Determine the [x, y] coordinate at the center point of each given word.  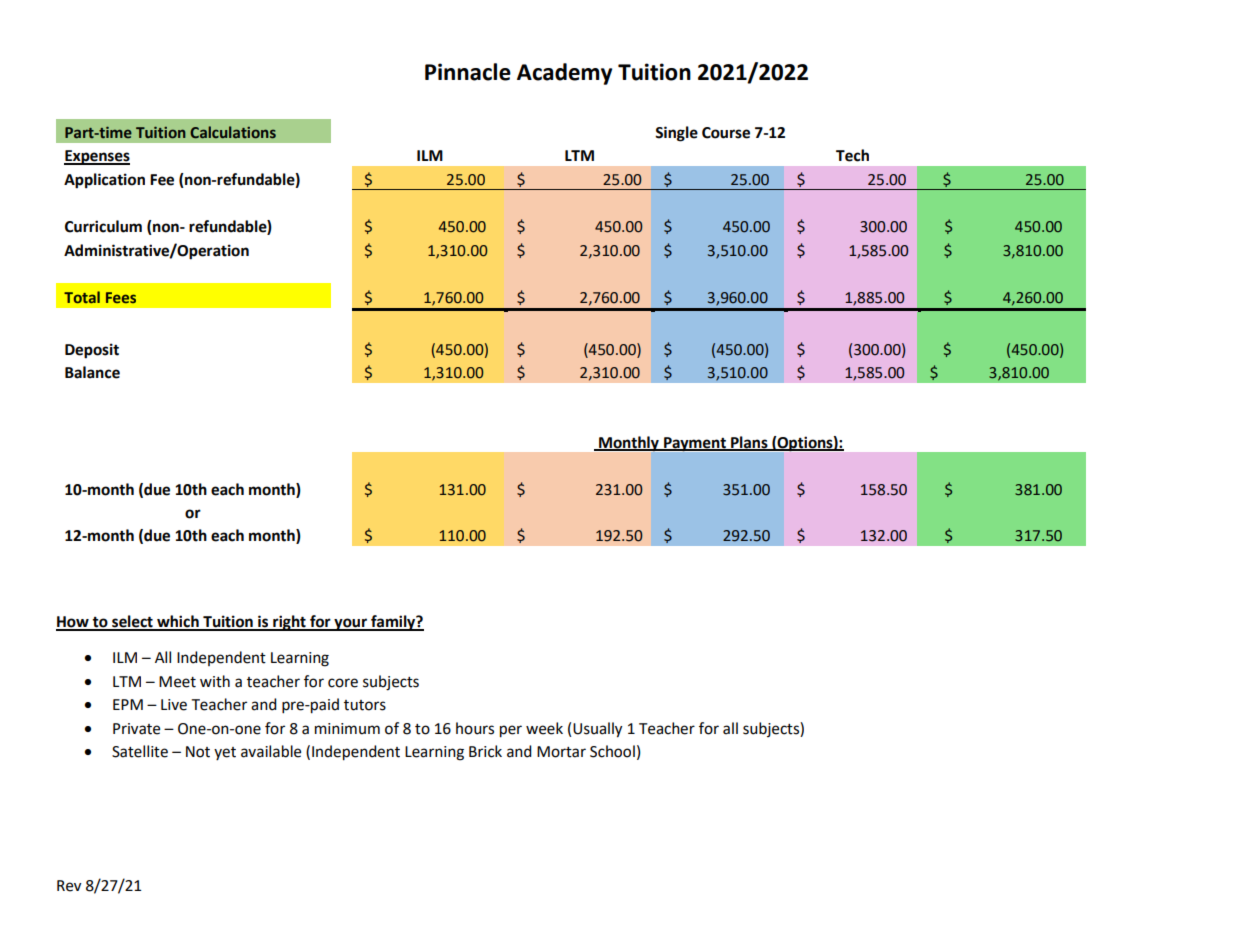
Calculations [233, 132]
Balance [92, 372]
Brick [485, 751]
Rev [69, 886]
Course [726, 133]
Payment [695, 444]
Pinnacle [468, 72]
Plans [749, 443]
